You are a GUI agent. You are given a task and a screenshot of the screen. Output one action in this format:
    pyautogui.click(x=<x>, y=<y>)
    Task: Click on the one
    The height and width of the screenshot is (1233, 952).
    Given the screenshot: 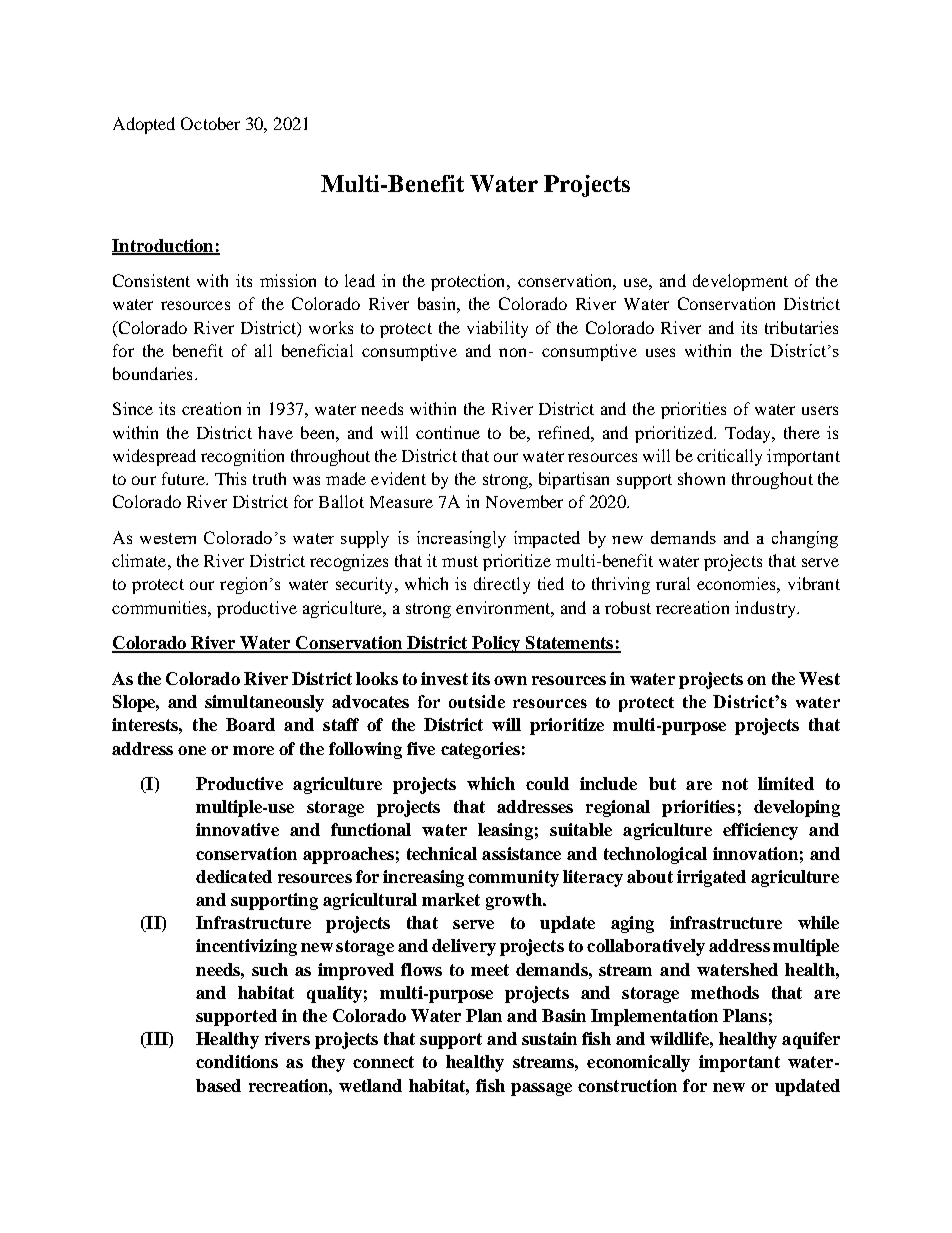 What is the action you would take?
    pyautogui.click(x=192, y=750)
